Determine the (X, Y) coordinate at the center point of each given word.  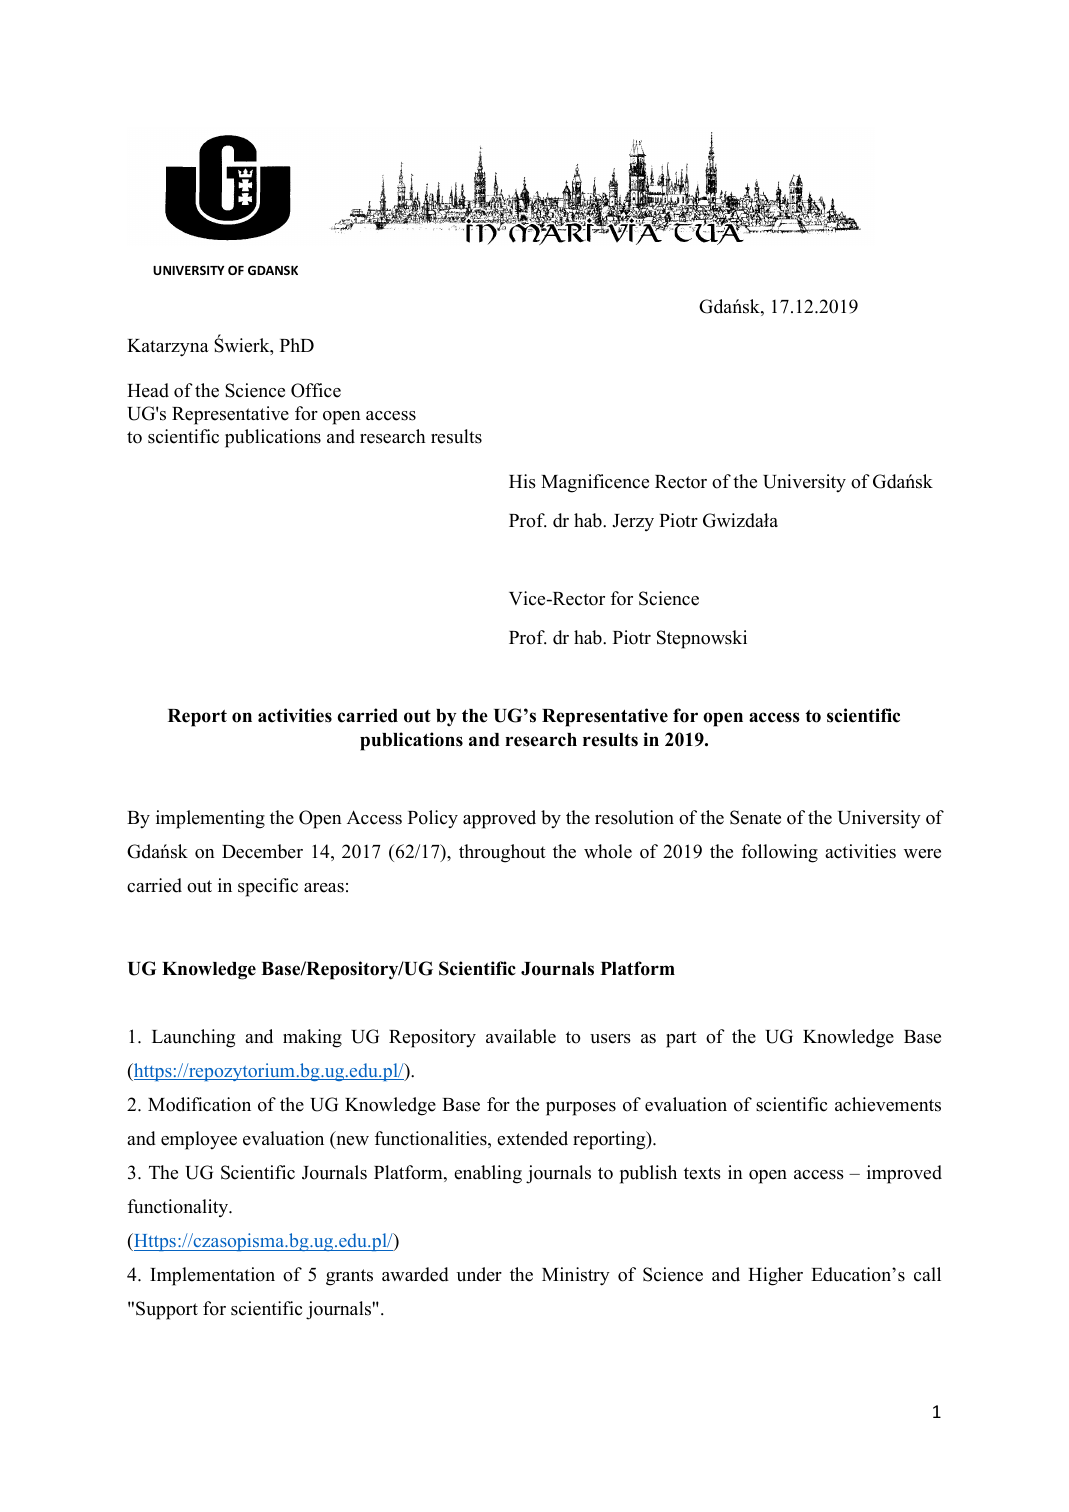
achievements (888, 1104)
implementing (210, 819)
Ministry (576, 1276)
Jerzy (633, 523)
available (521, 1036)
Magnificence (595, 483)
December (262, 851)
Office (316, 390)
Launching (193, 1038)
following (780, 853)
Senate (755, 817)
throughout (502, 853)
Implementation (212, 1276)
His (522, 481)
